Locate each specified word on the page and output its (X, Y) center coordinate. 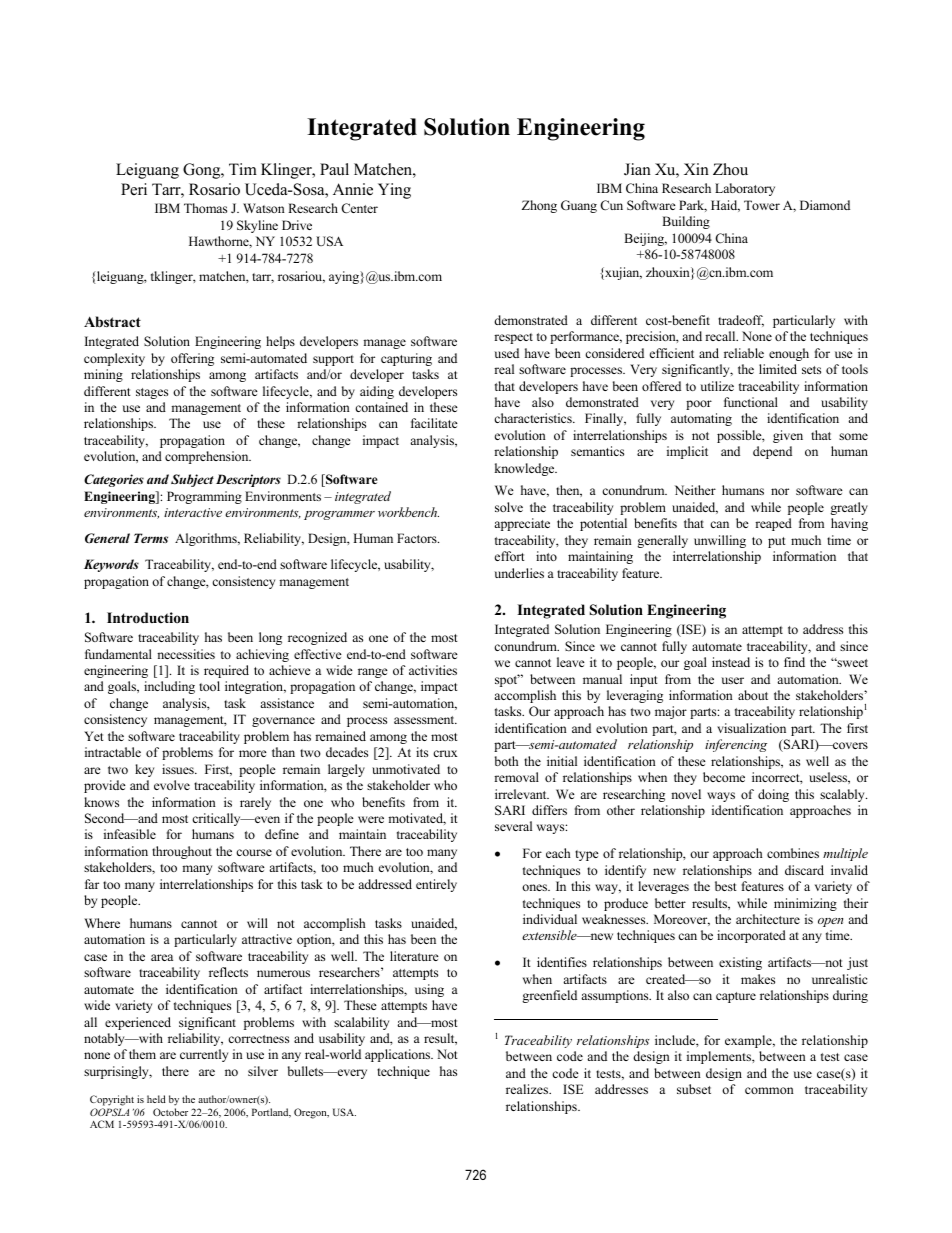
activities (433, 670)
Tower (762, 205)
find (794, 662)
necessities (186, 654)
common (769, 1090)
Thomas (205, 208)
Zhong (539, 206)
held (156, 1099)
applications (399, 1055)
